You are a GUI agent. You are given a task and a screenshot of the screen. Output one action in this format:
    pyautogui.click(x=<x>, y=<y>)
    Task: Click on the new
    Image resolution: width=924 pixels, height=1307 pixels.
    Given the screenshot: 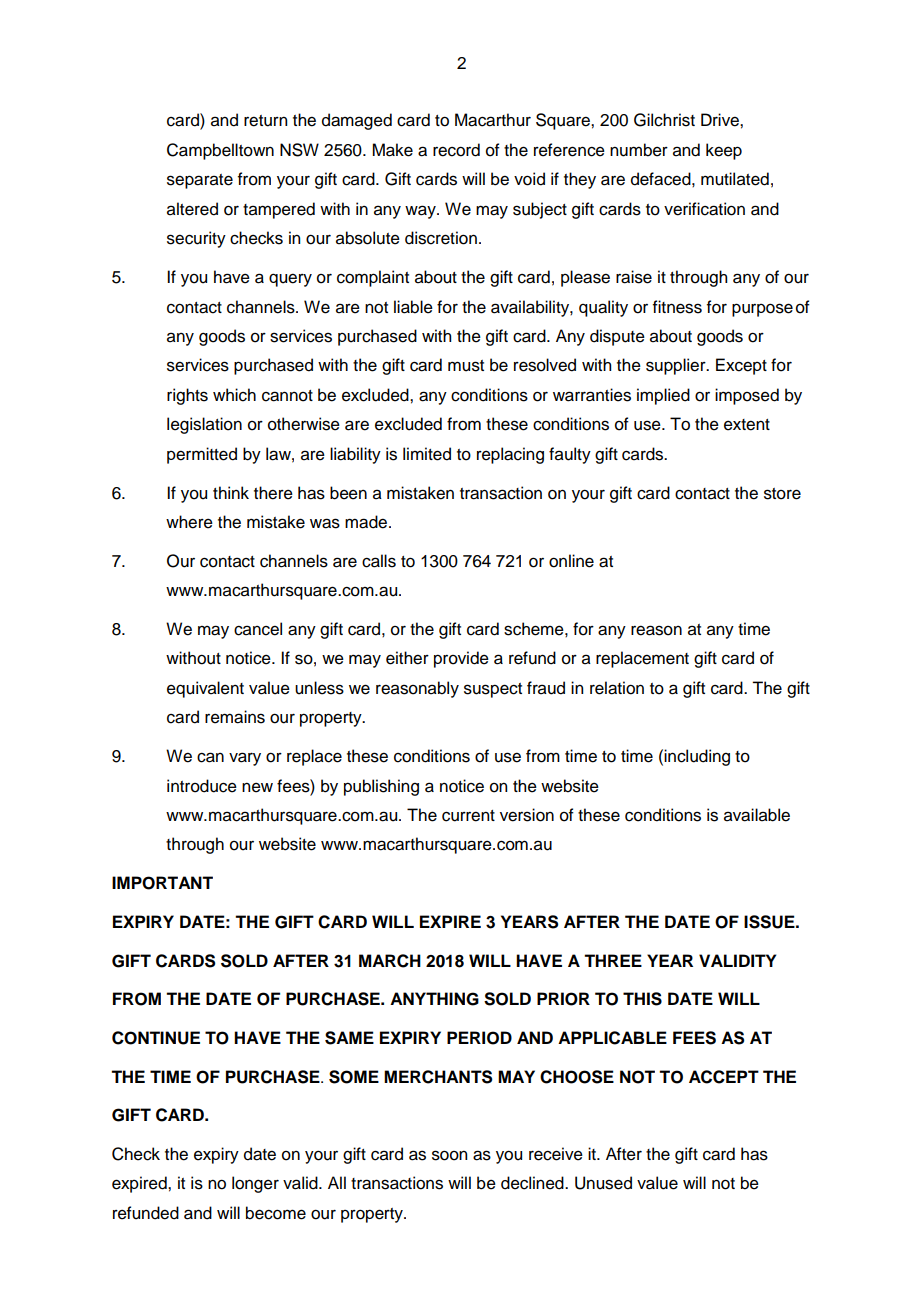 What is the action you would take?
    pyautogui.click(x=257, y=787)
